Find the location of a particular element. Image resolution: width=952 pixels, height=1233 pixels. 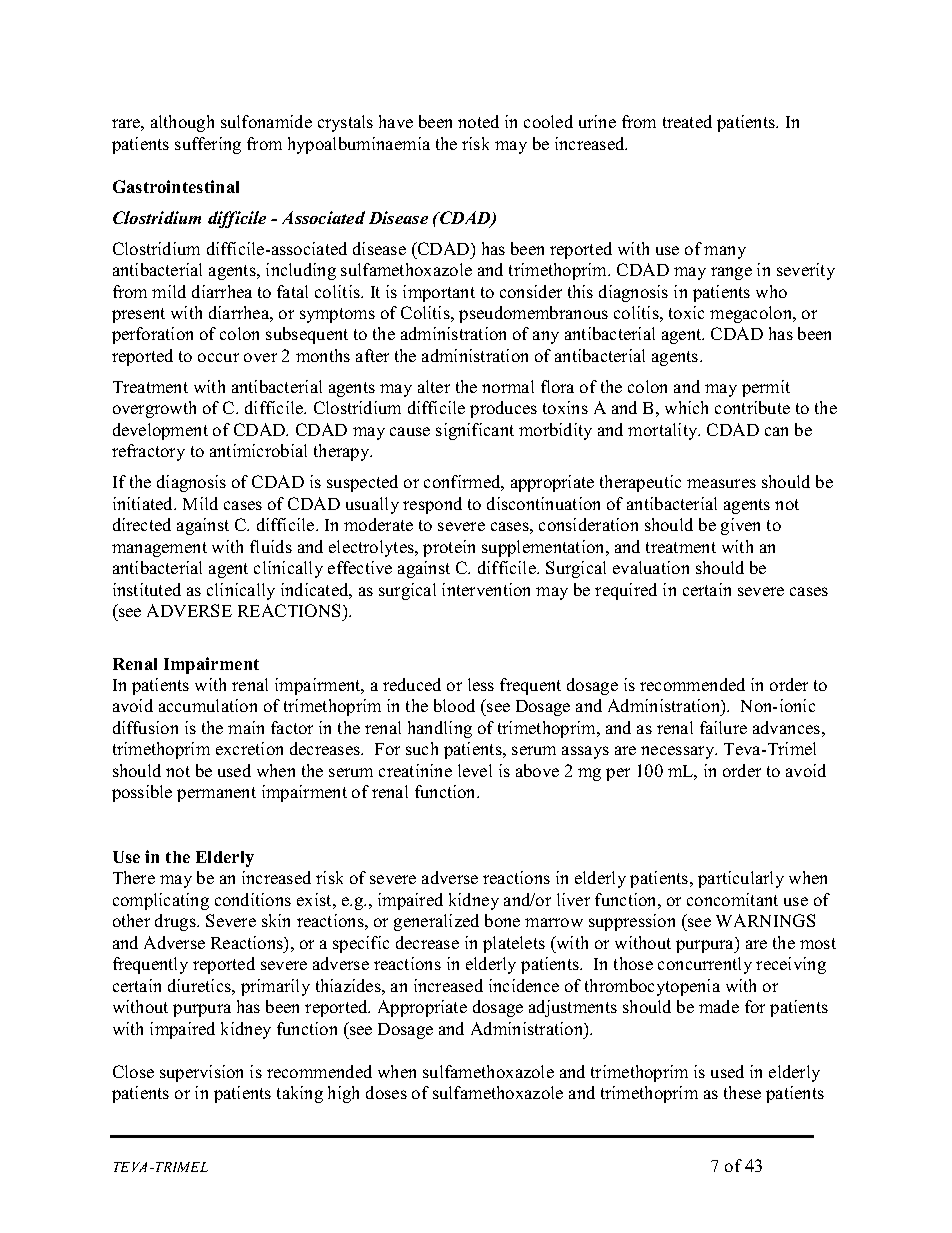

permanent is located at coordinates (216, 794).
